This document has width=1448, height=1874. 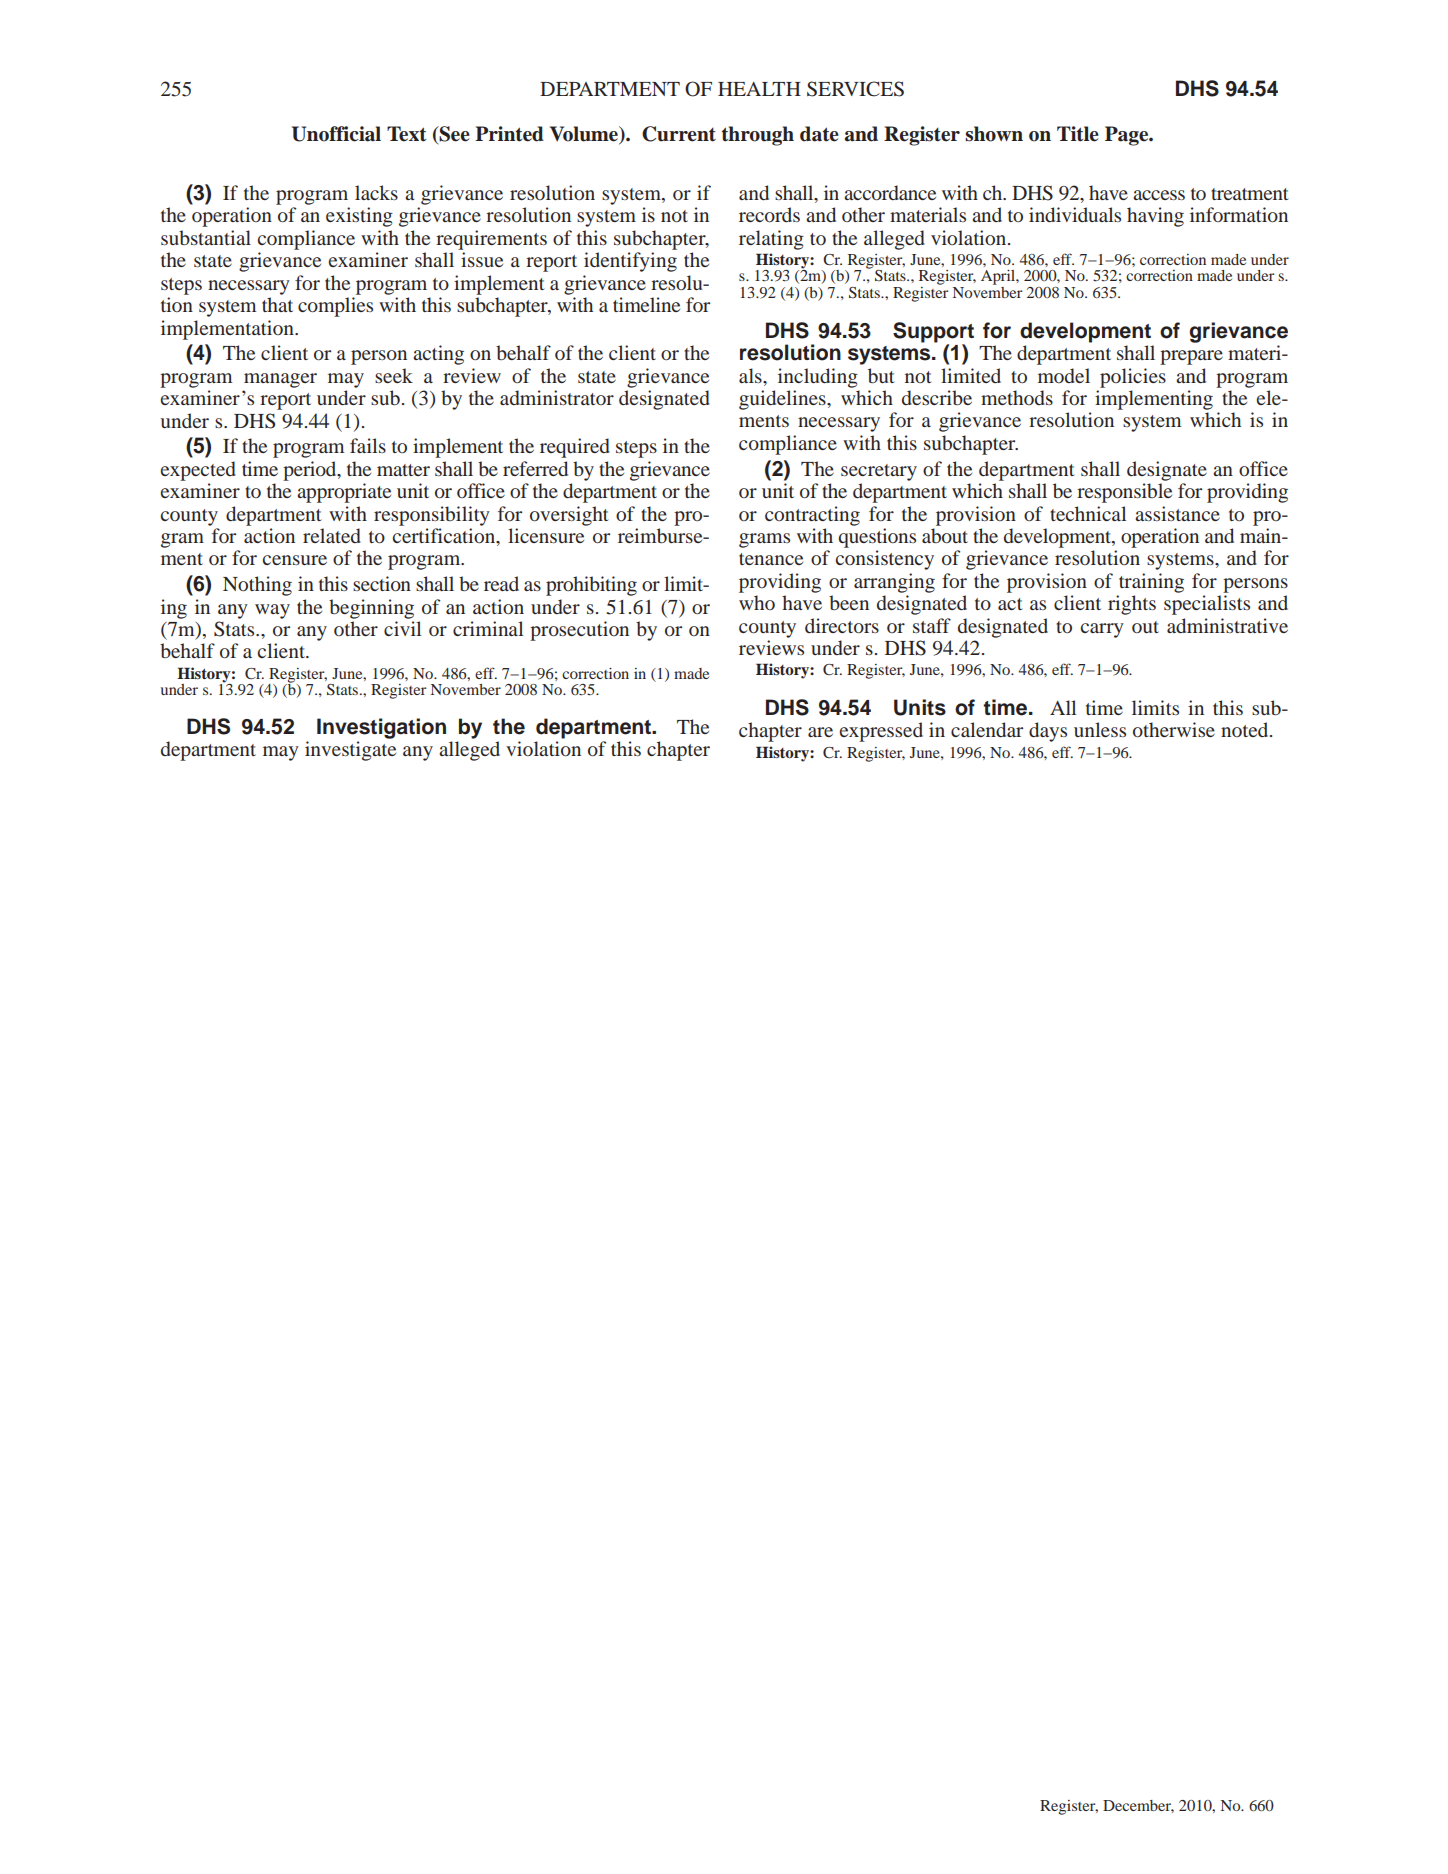 What do you see at coordinates (336, 134) in the document?
I see `Unofficial` at bounding box center [336, 134].
